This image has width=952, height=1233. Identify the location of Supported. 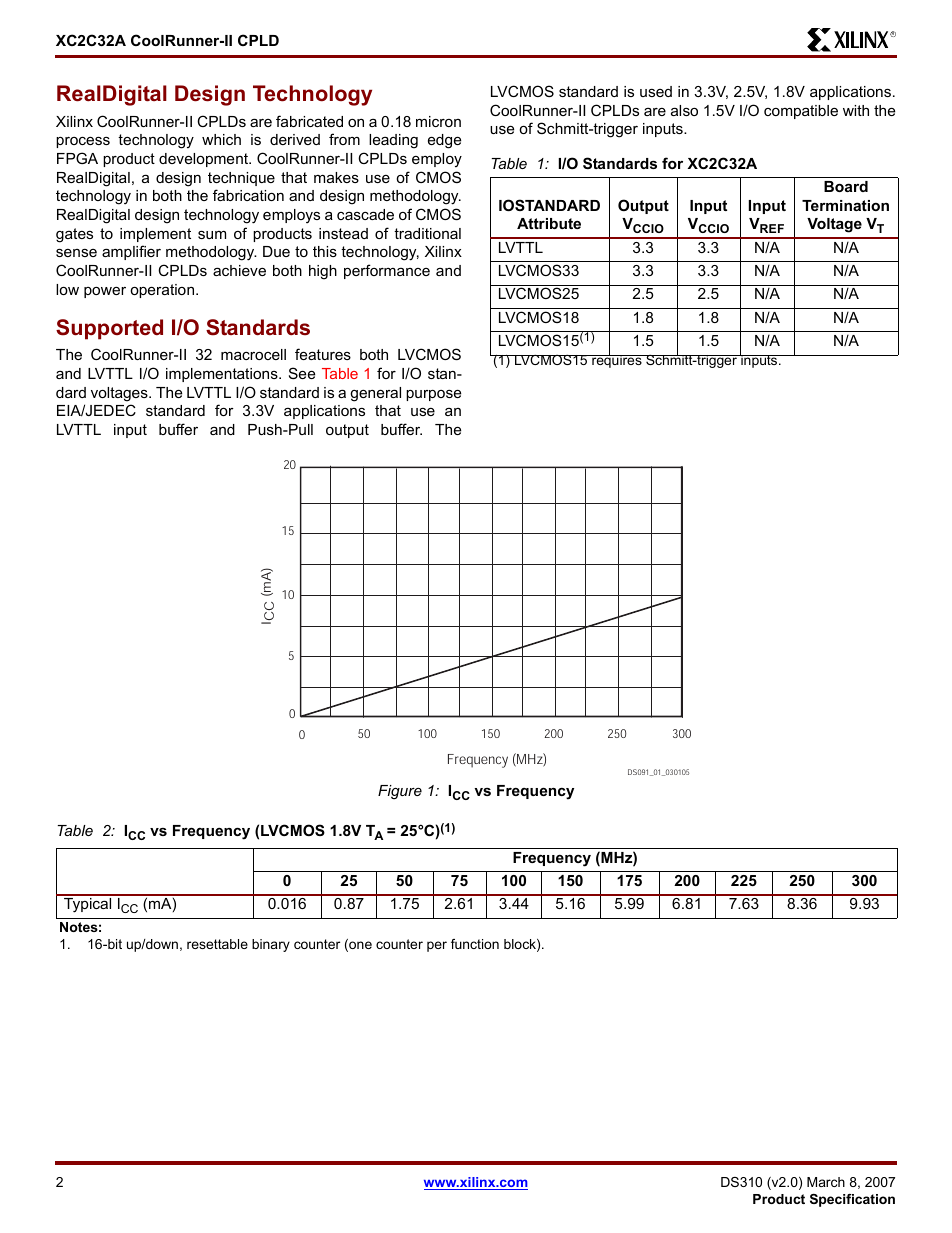
(109, 329).
